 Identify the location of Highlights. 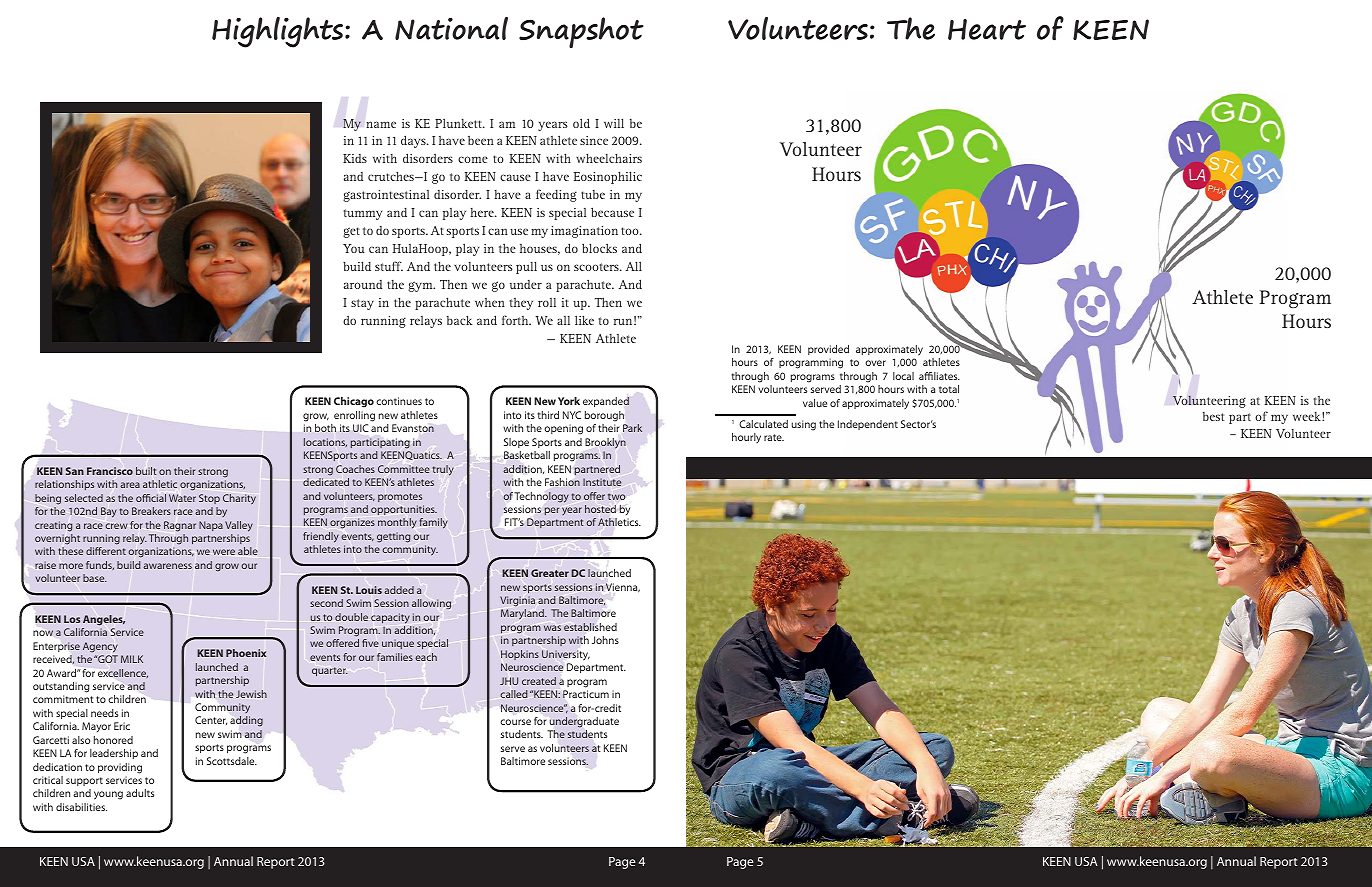
(279, 32).
